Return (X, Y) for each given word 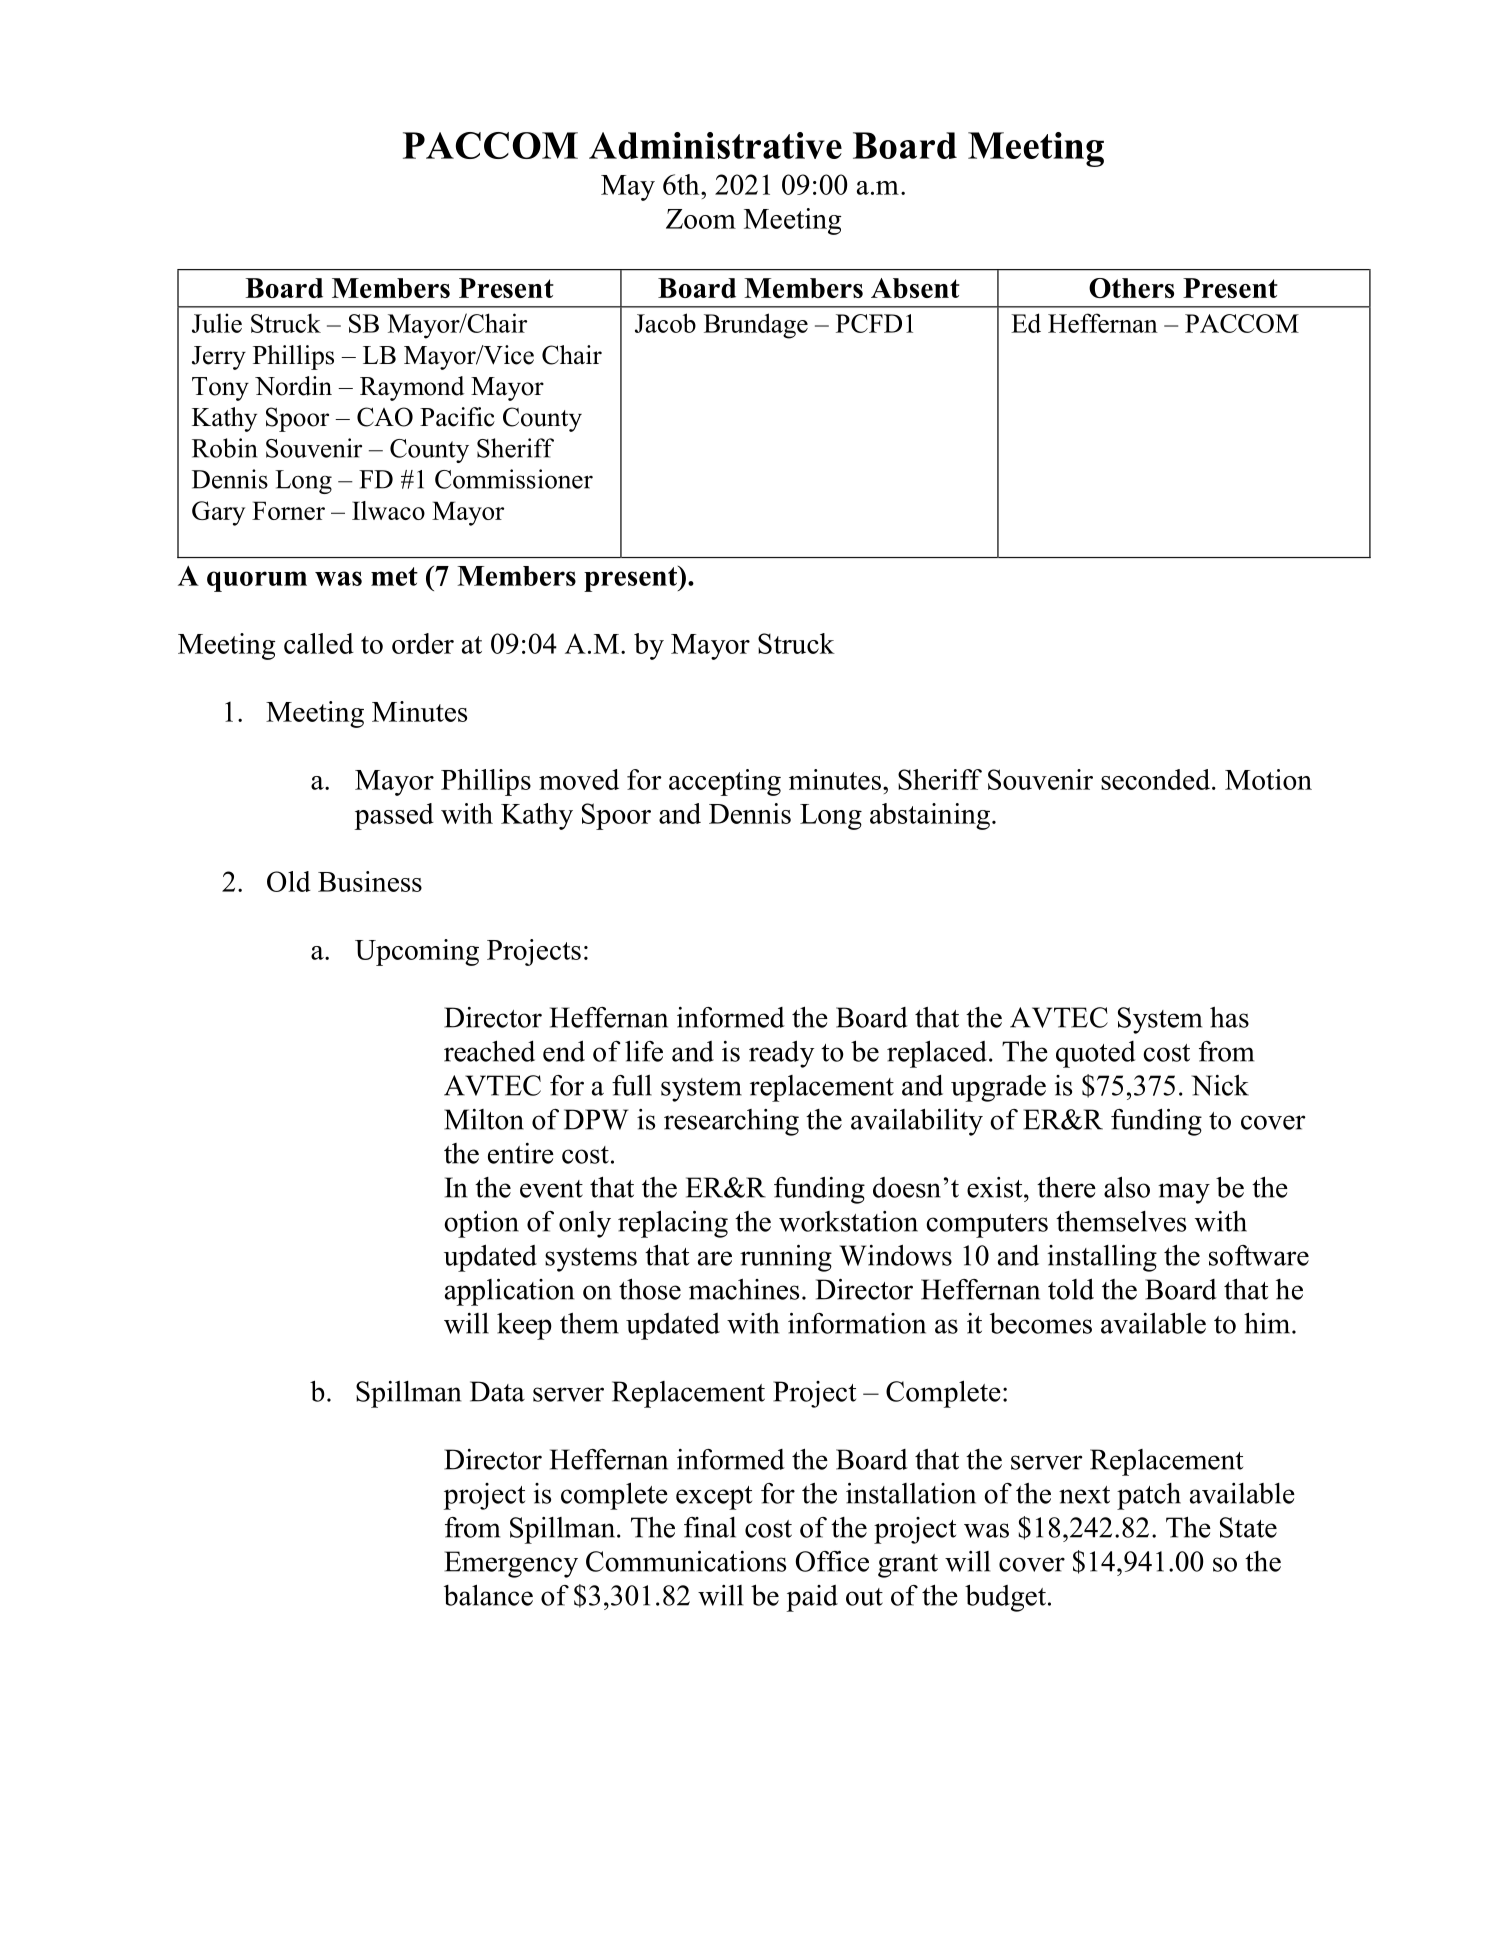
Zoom (701, 219)
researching (731, 1122)
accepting (725, 782)
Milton (484, 1119)
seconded (1157, 779)
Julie (217, 323)
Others (1131, 288)
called (319, 643)
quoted (1096, 1054)
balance (488, 1595)
